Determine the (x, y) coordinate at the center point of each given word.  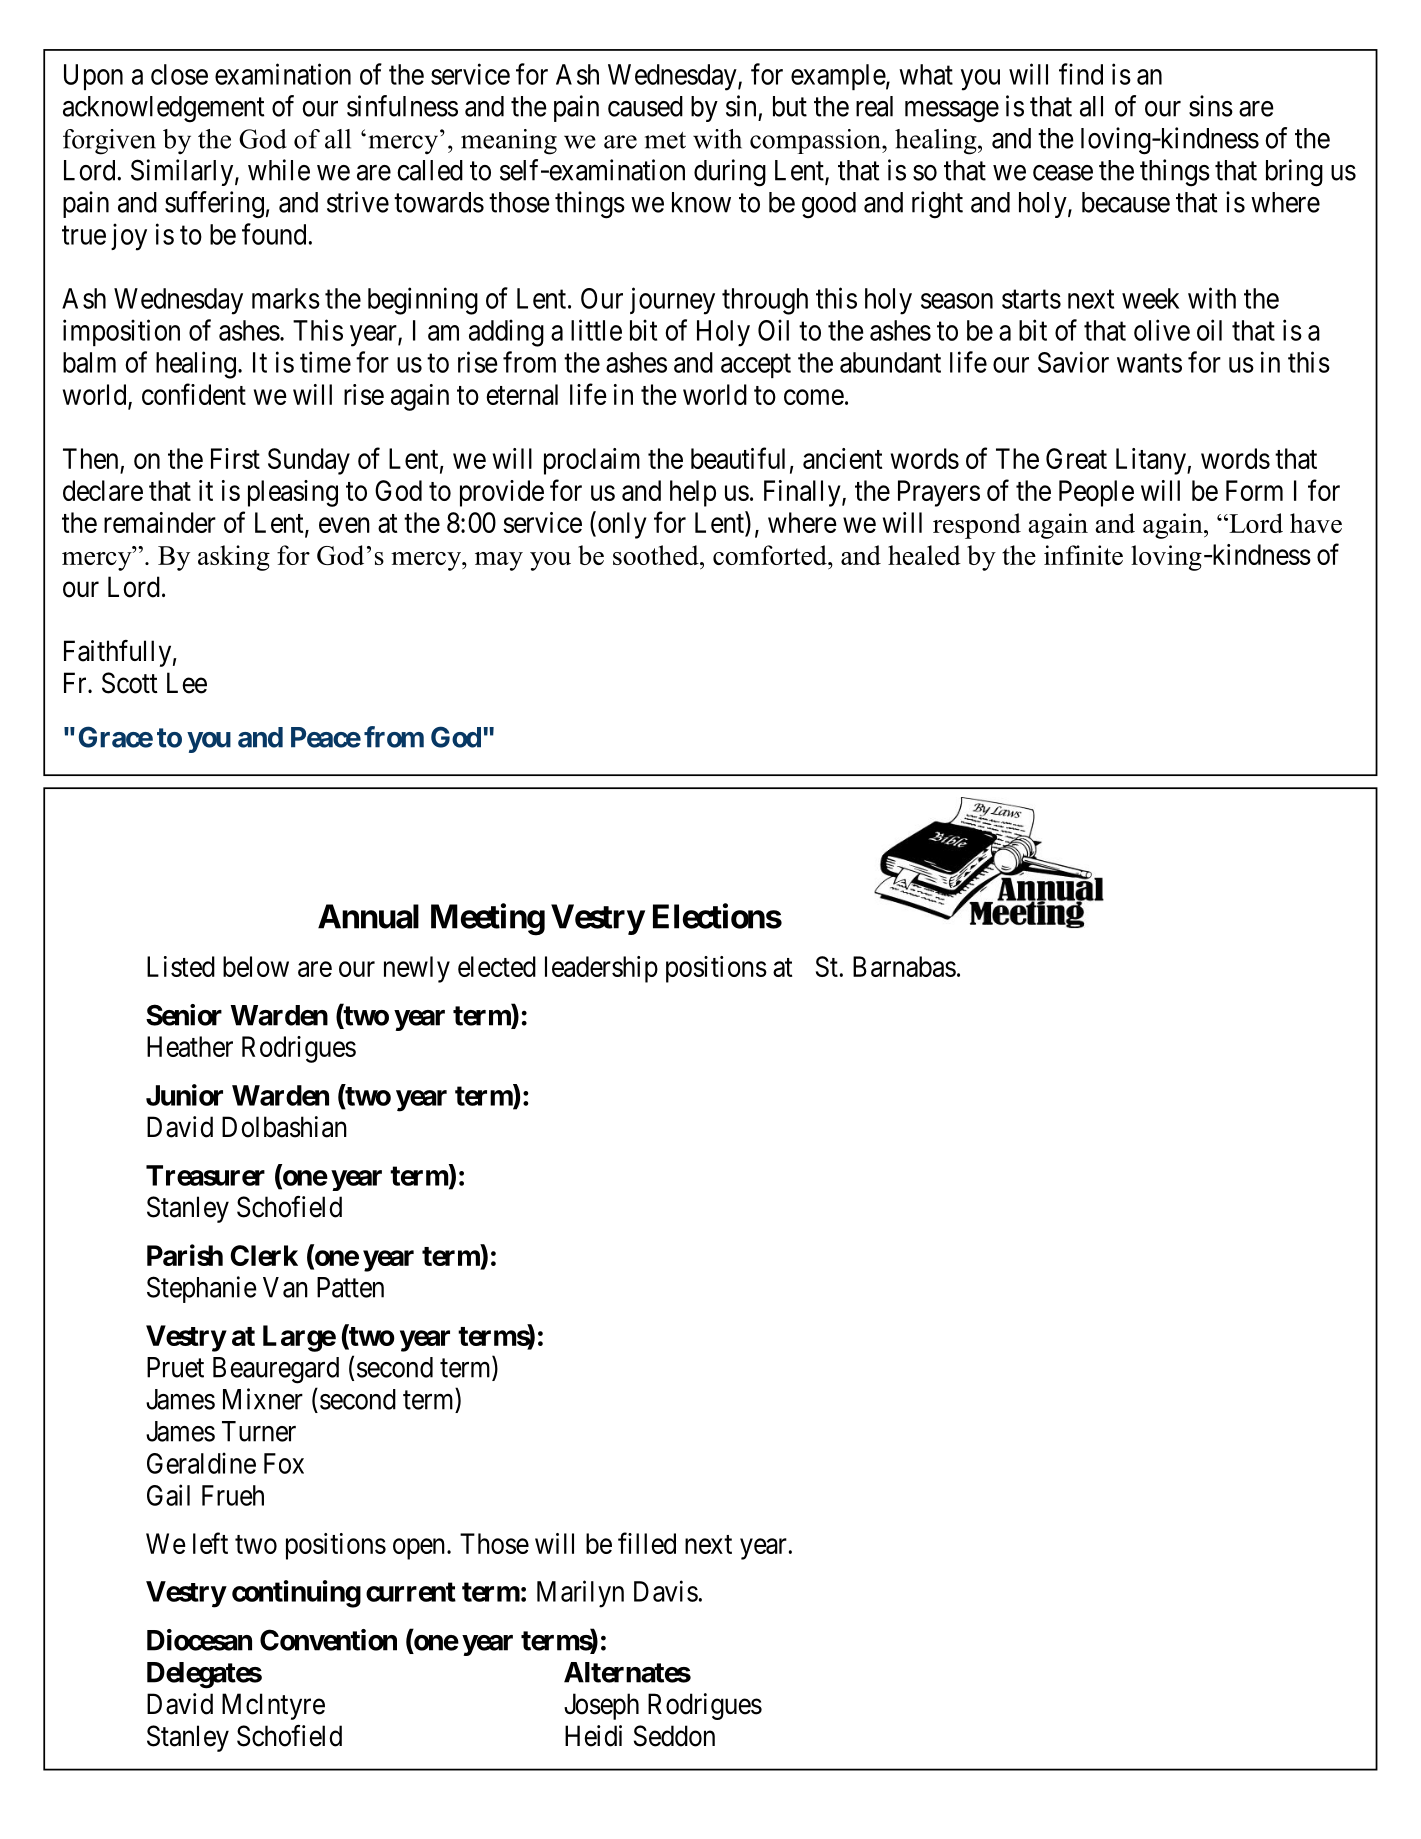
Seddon (674, 1736)
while (279, 170)
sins (1211, 106)
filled (647, 1543)
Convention (328, 1640)
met (665, 140)
